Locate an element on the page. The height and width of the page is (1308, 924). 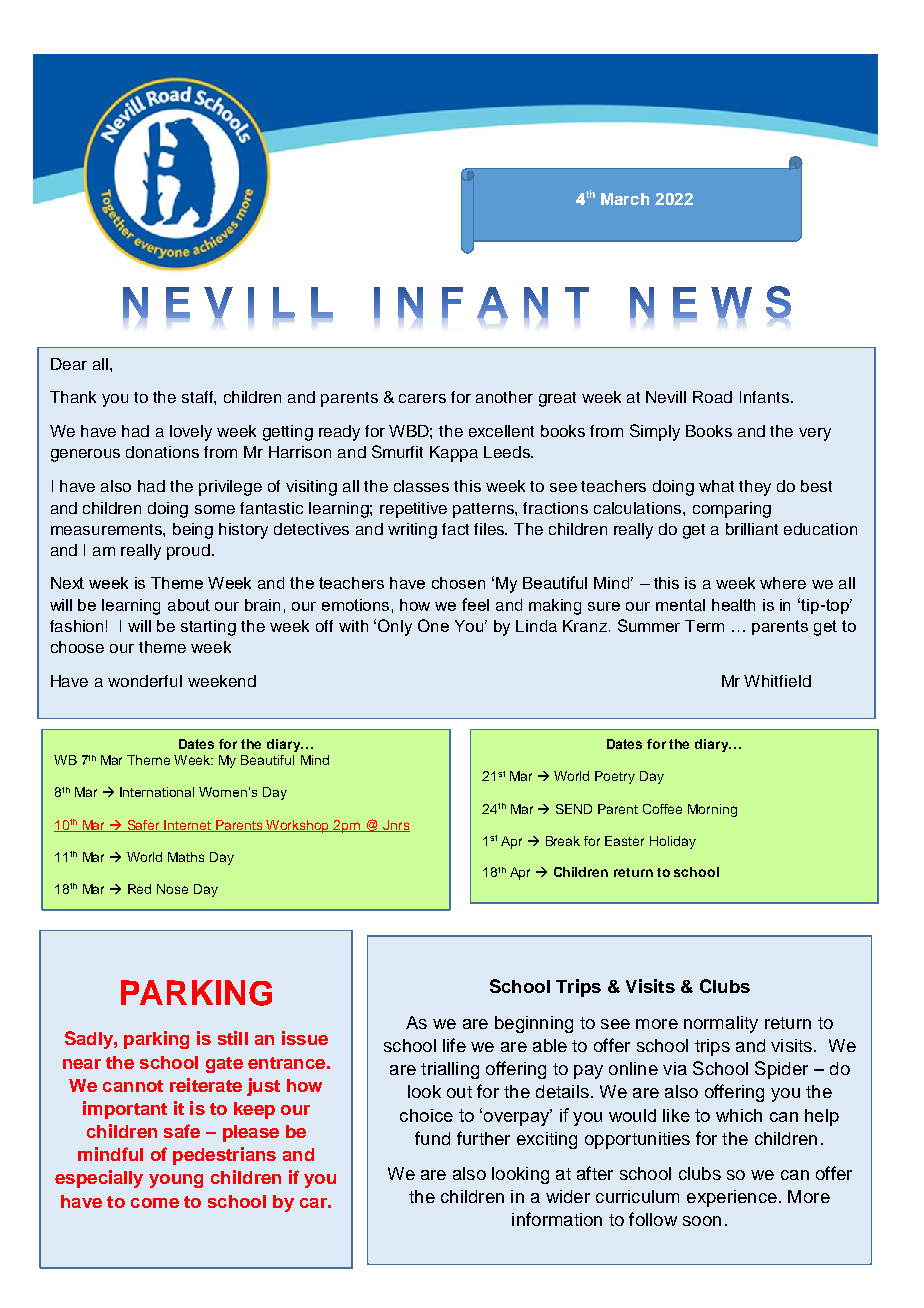
come is located at coordinates (155, 1203).
